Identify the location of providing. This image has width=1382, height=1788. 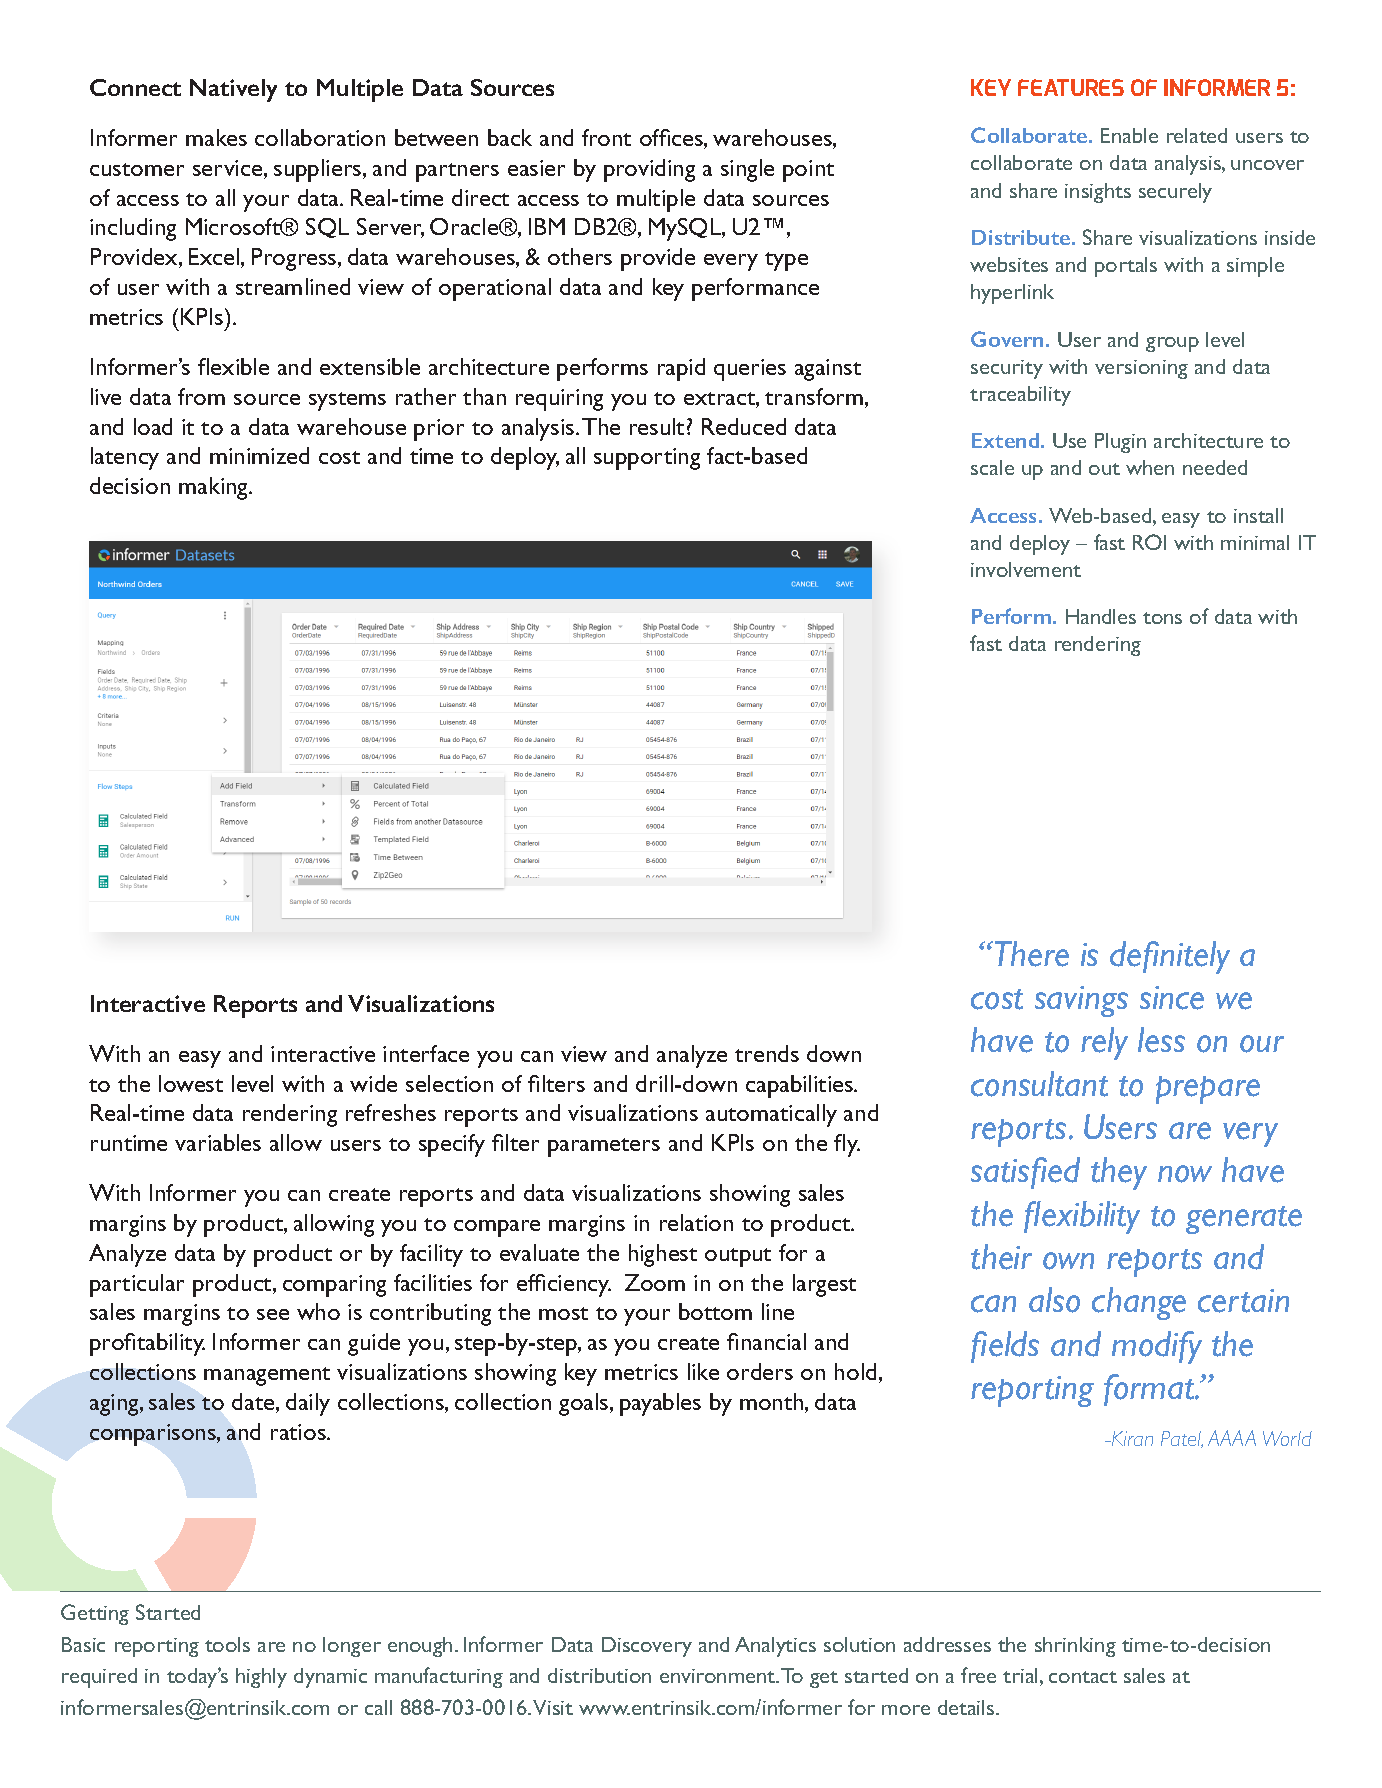
(649, 170).
